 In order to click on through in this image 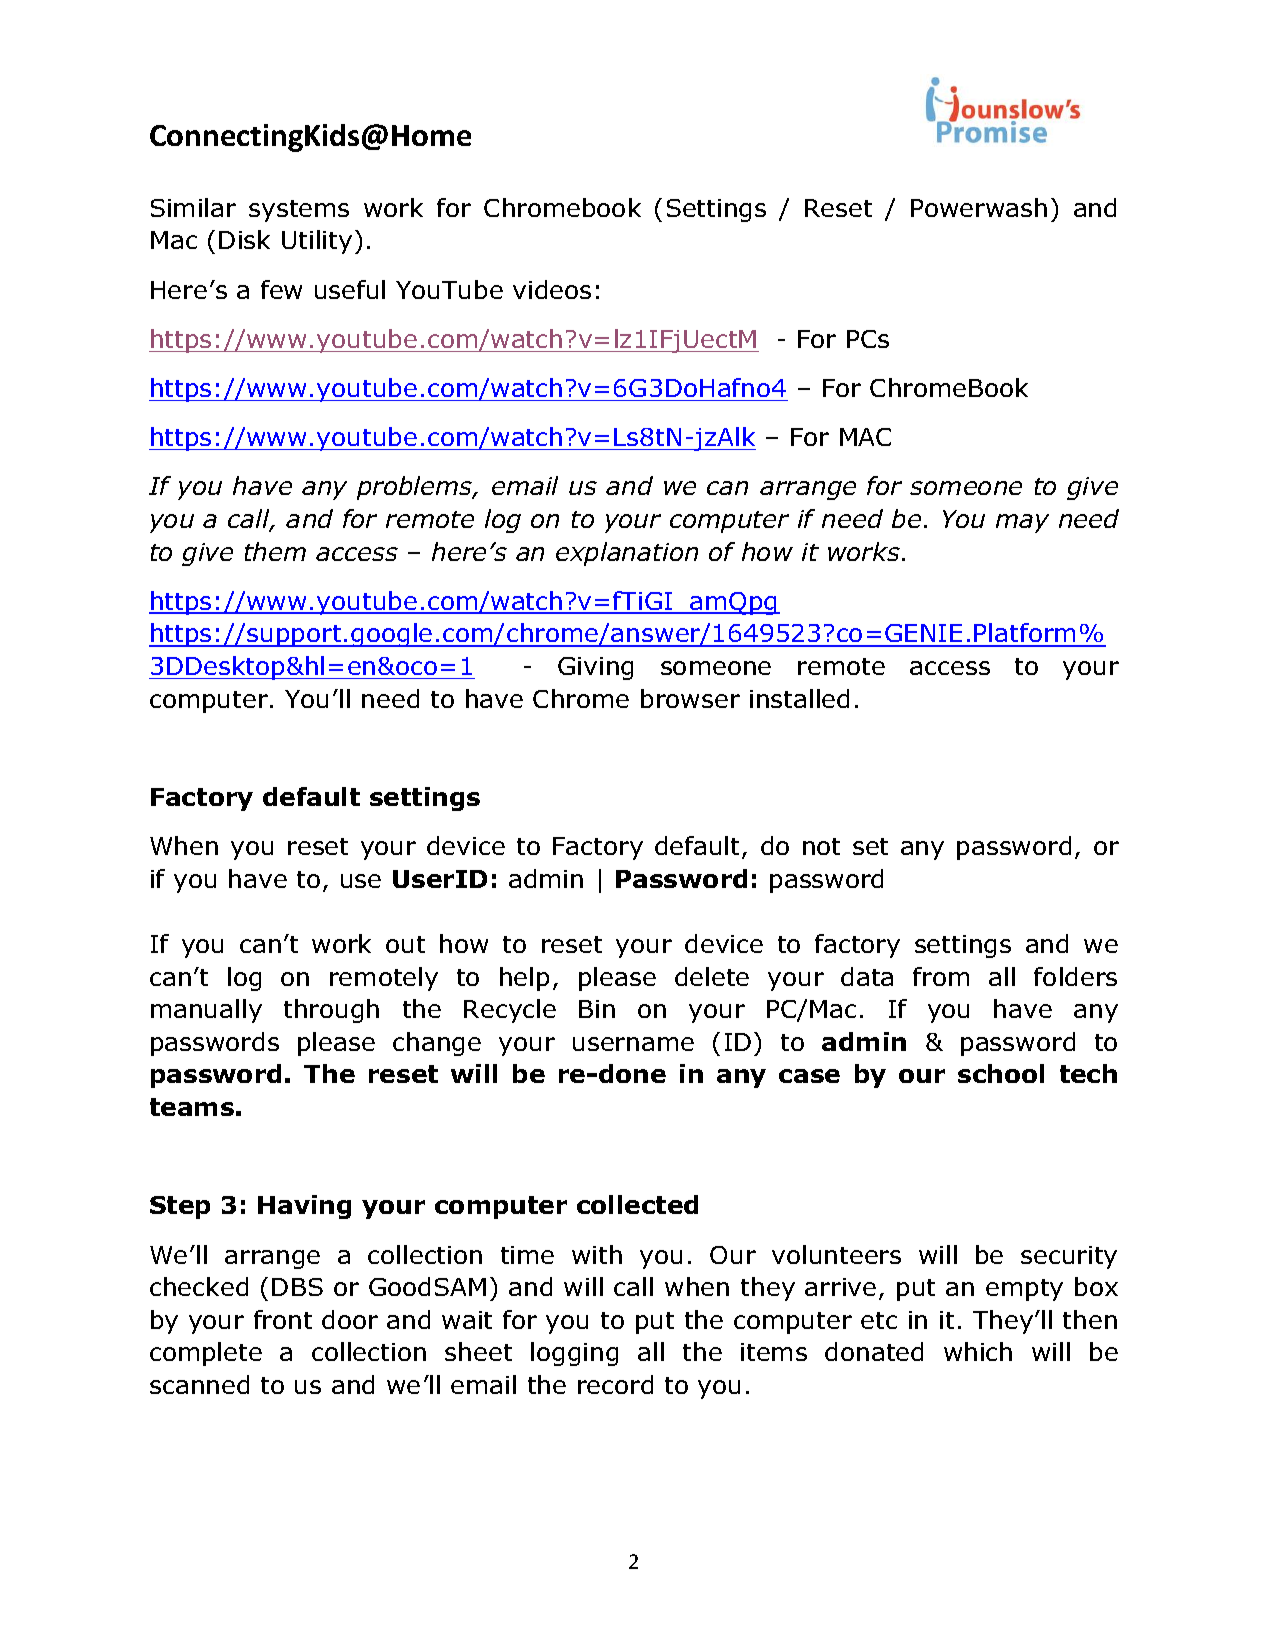, I will do `click(331, 1011)`.
